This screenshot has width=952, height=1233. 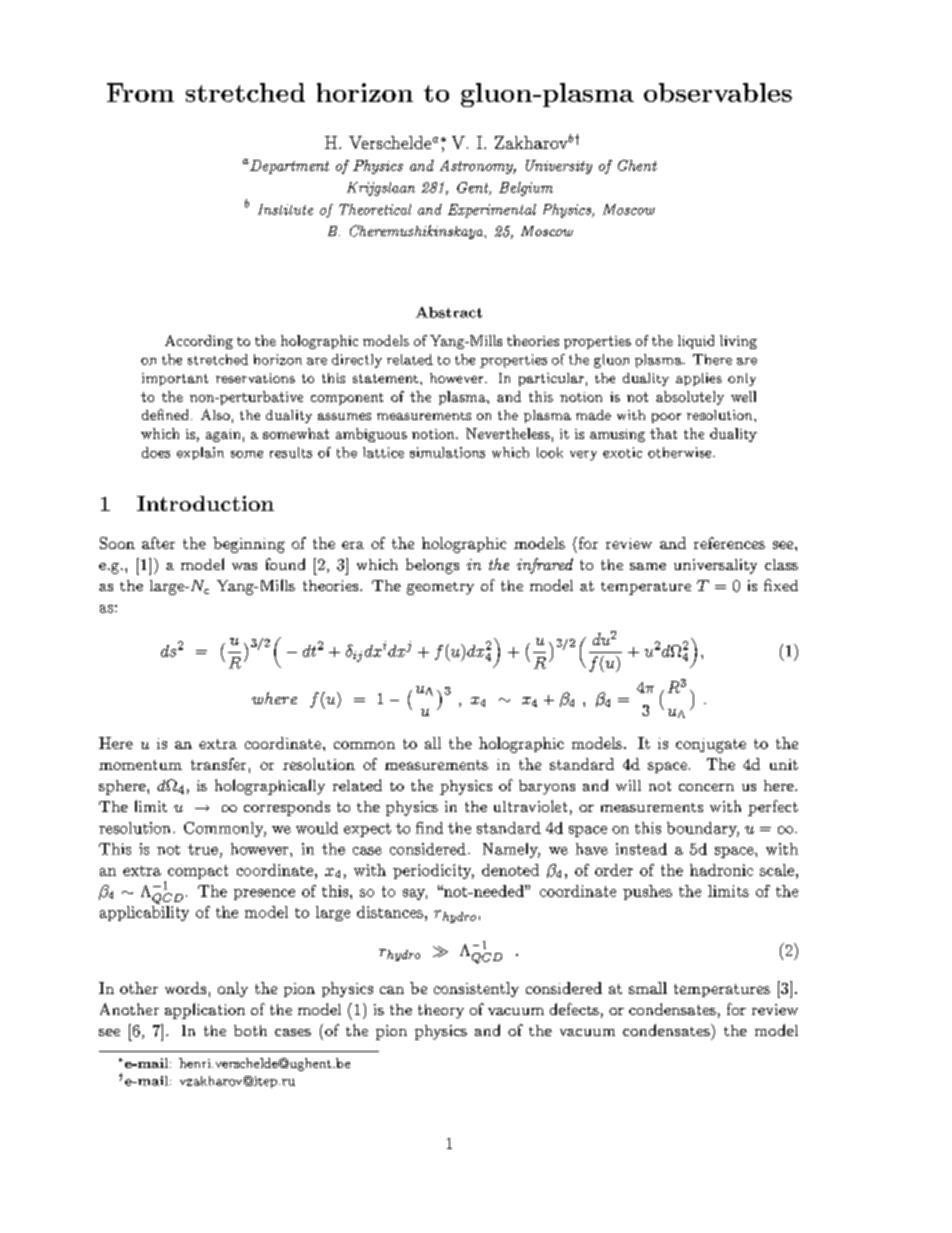 I want to click on conjugate, so click(x=711, y=745).
